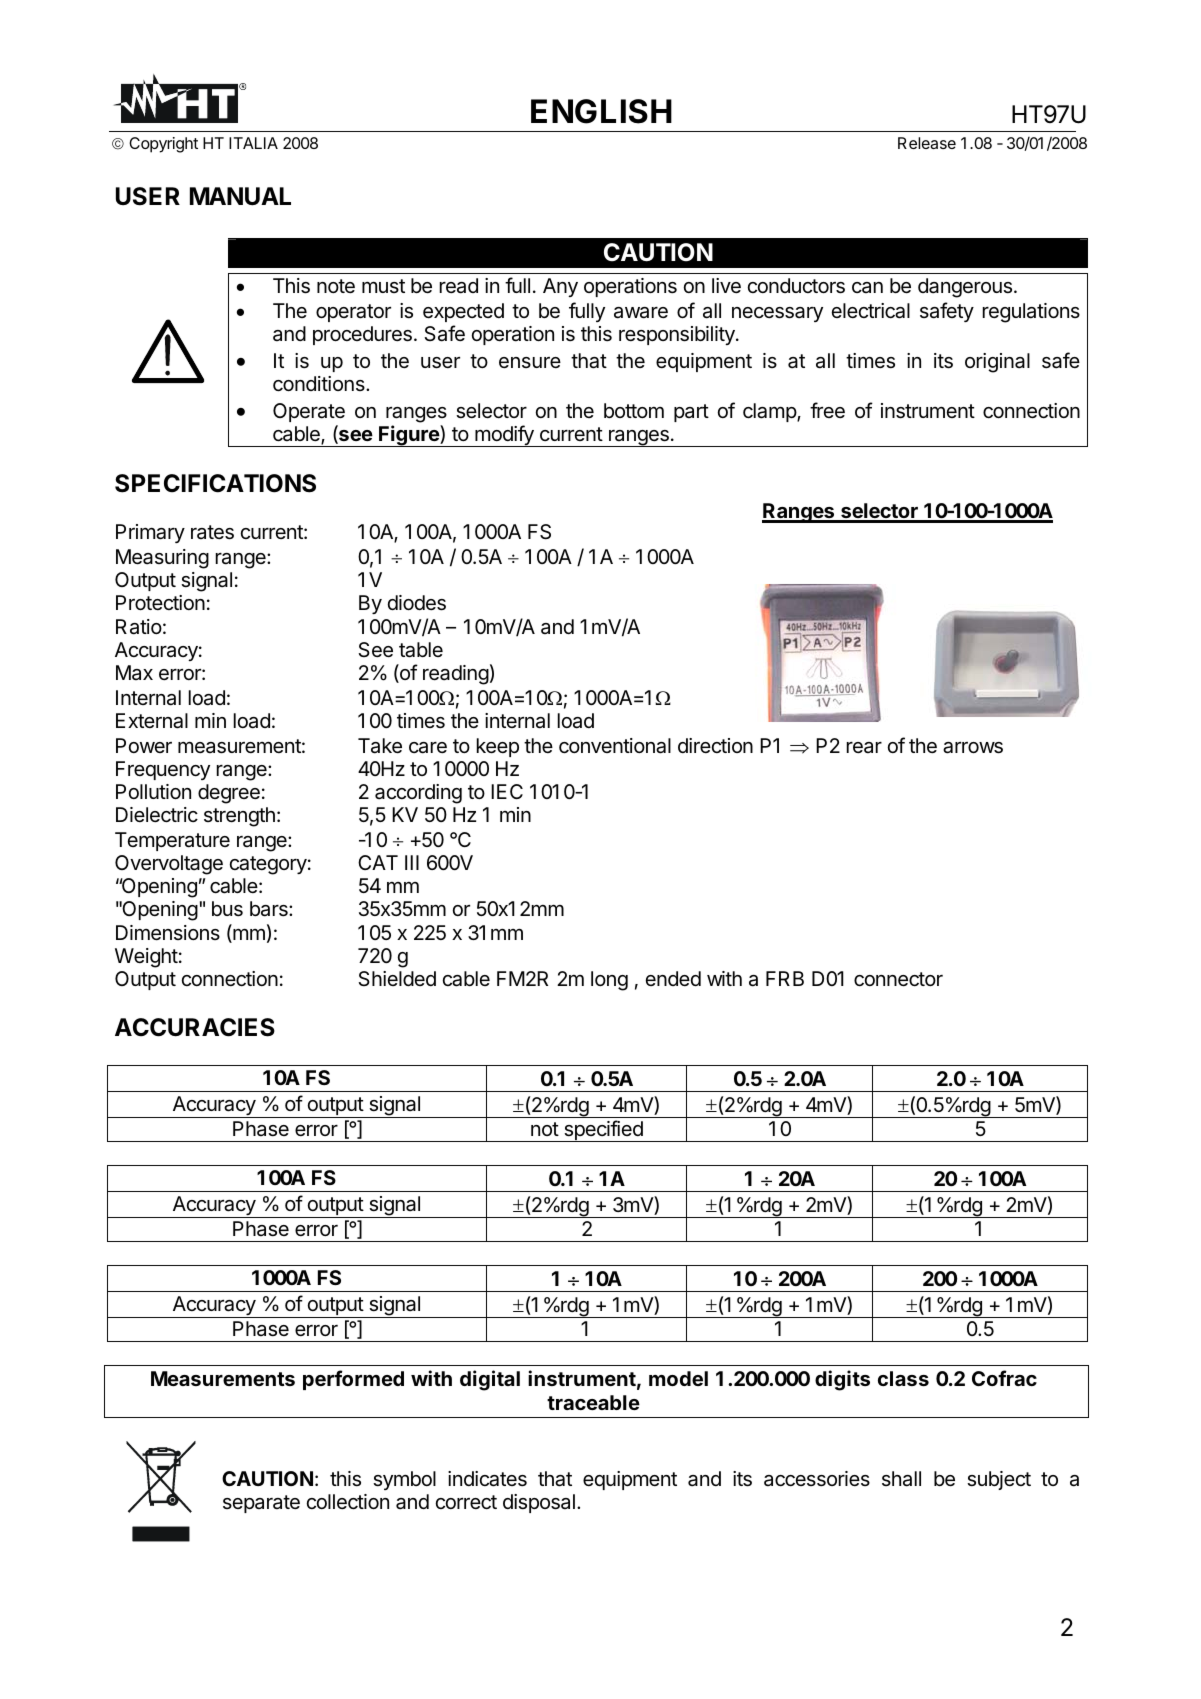 This screenshot has height=1699, width=1201. Describe the element at coordinates (615, 746) in the screenshot. I see `conventional` at that location.
